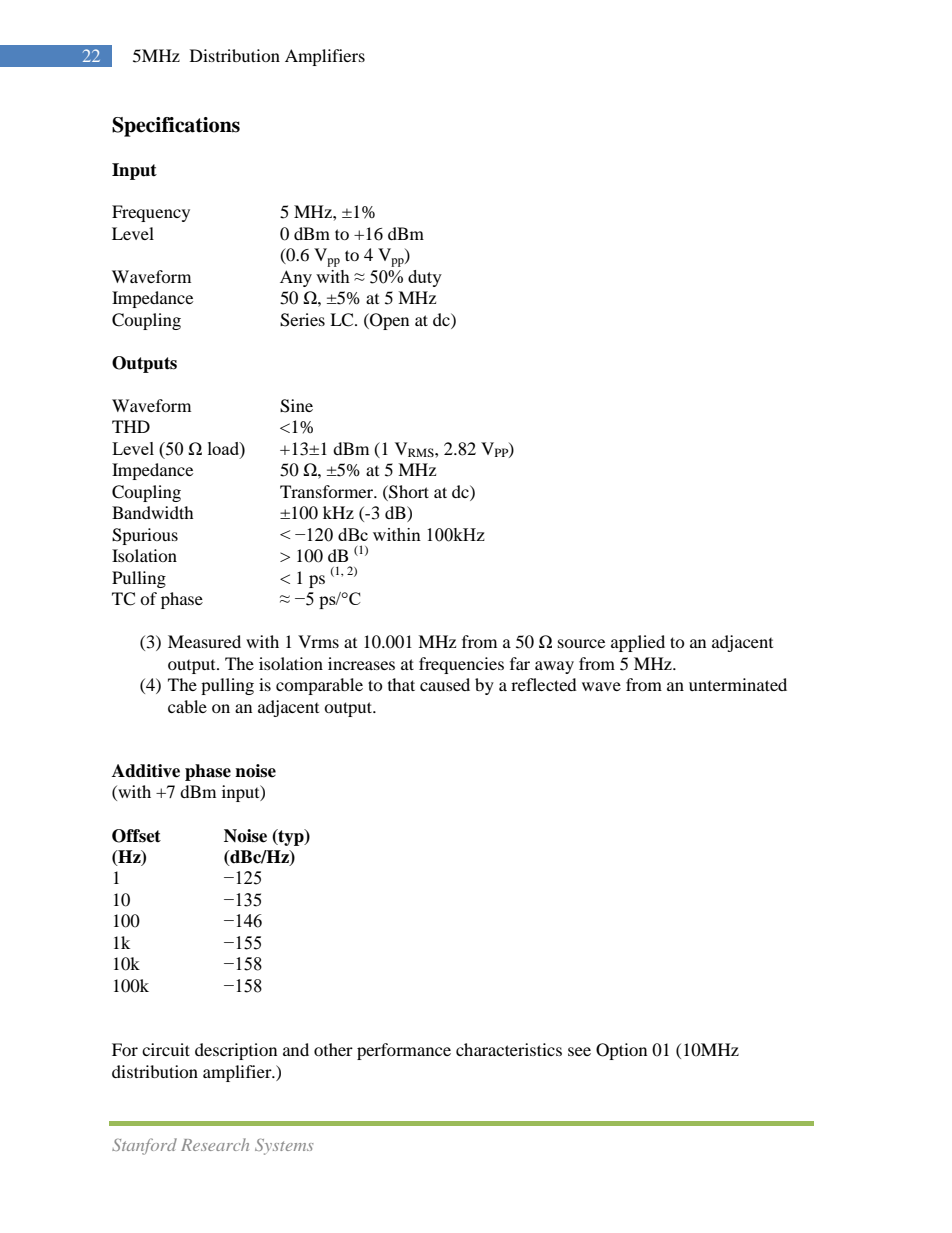 This image has width=952, height=1233. Describe the element at coordinates (176, 127) in the image. I see `Specifications` at that location.
